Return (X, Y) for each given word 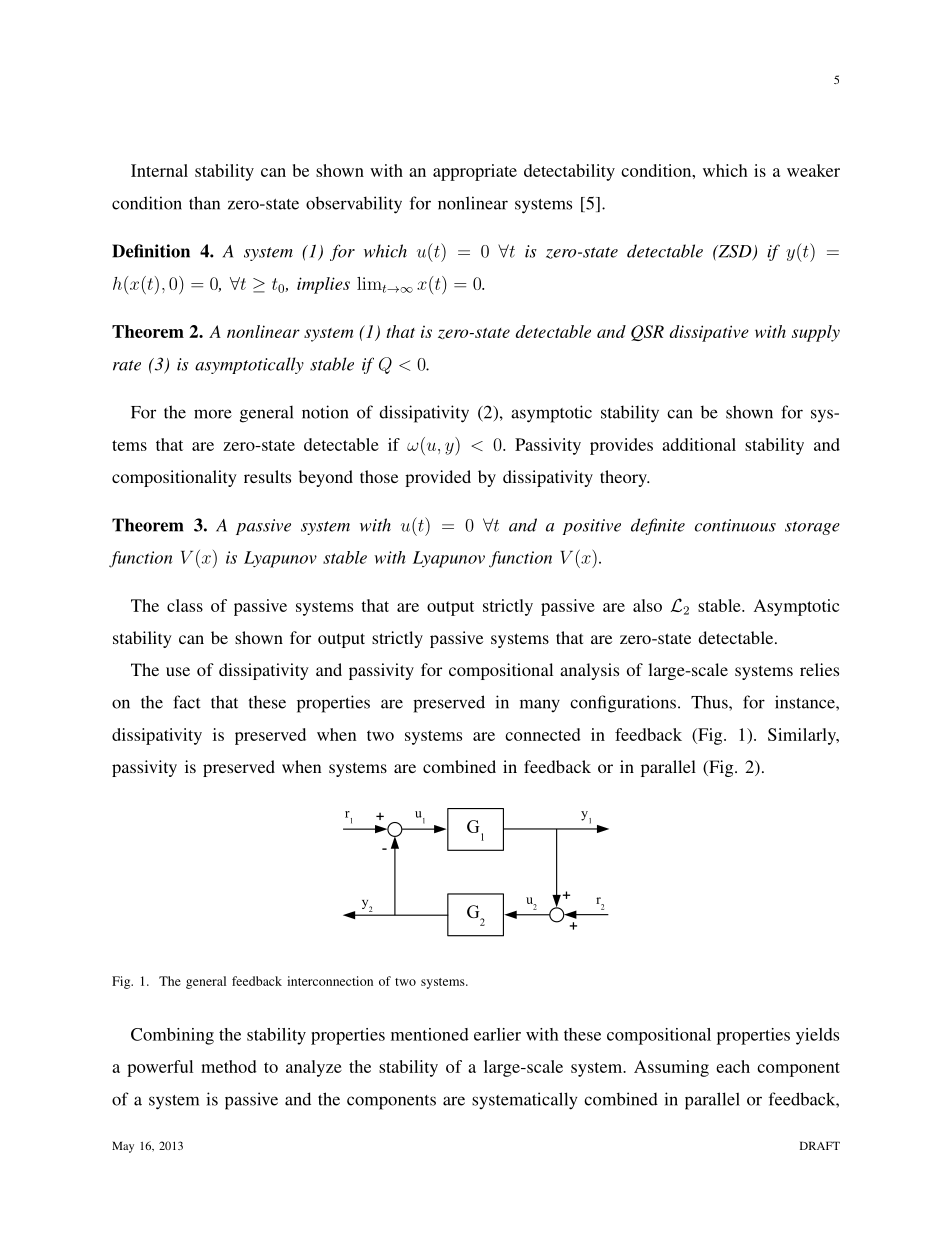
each (733, 1066)
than (204, 203)
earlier (497, 1034)
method (229, 1066)
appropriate (475, 172)
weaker (813, 170)
